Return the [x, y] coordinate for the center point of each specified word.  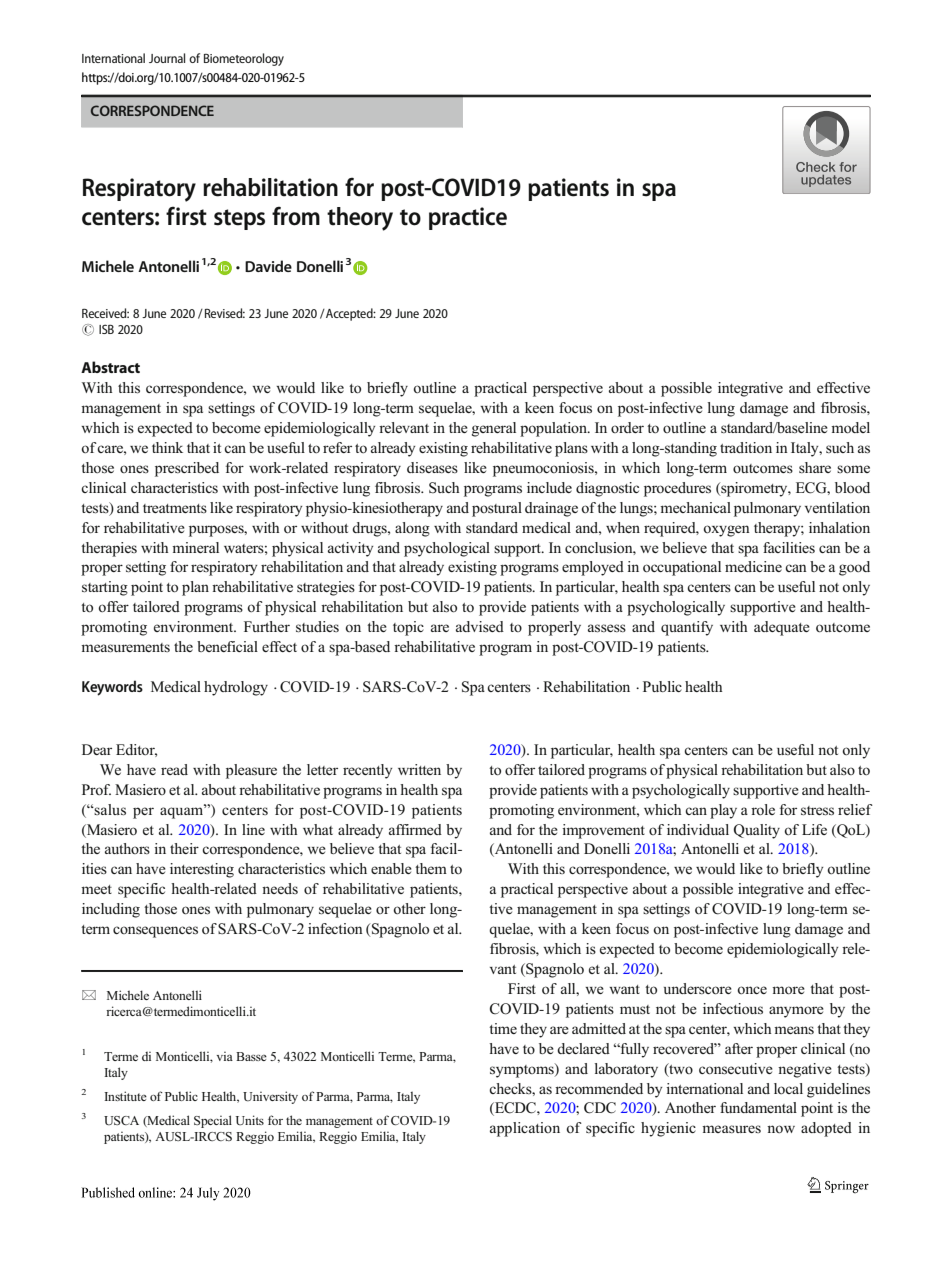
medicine [753, 566]
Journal [167, 58]
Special [213, 1121]
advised [480, 626]
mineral [195, 547]
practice [468, 218]
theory [360, 219]
